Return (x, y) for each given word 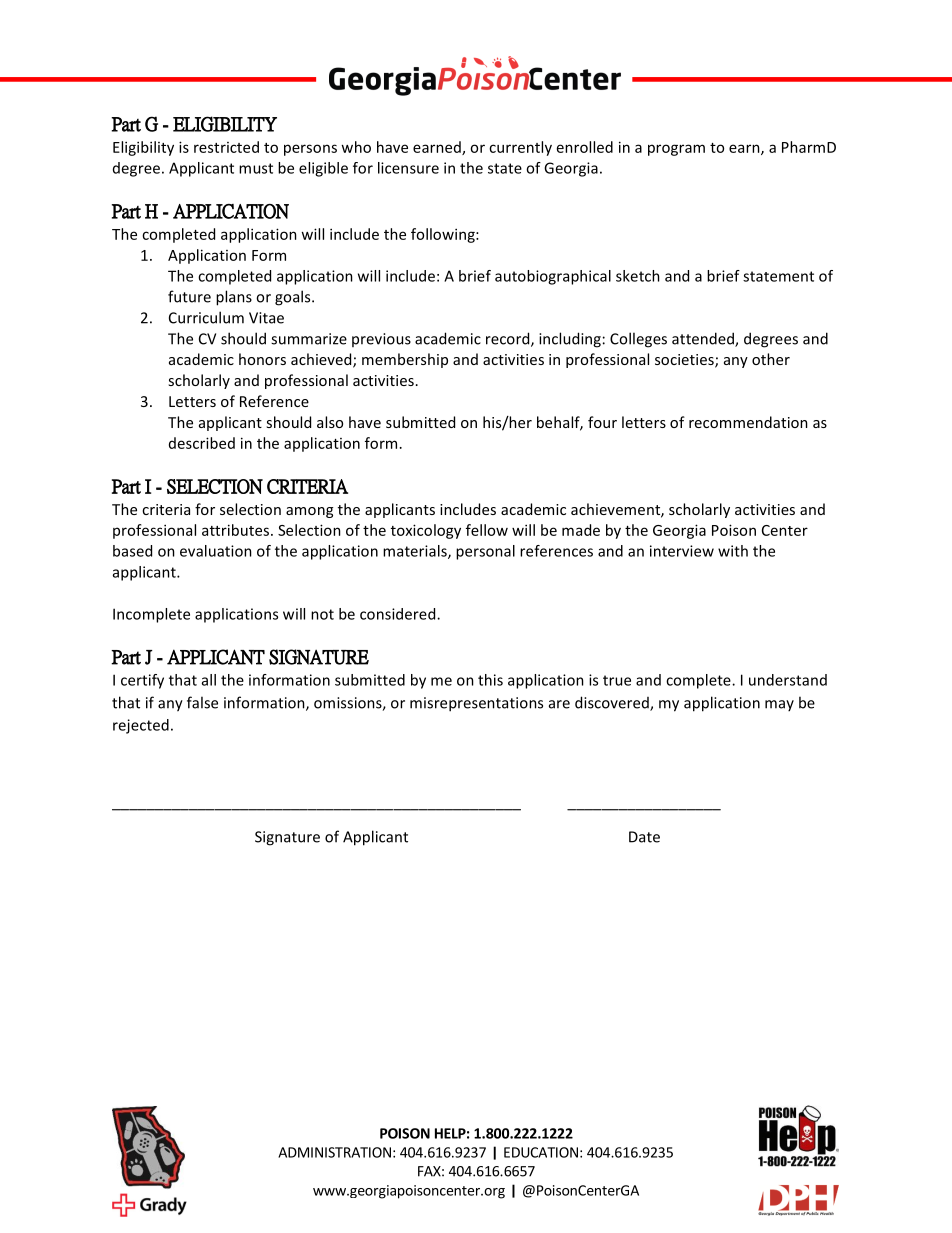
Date (644, 837)
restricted (226, 147)
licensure (408, 168)
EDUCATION (541, 1152)
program (676, 150)
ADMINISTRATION (334, 1152)
